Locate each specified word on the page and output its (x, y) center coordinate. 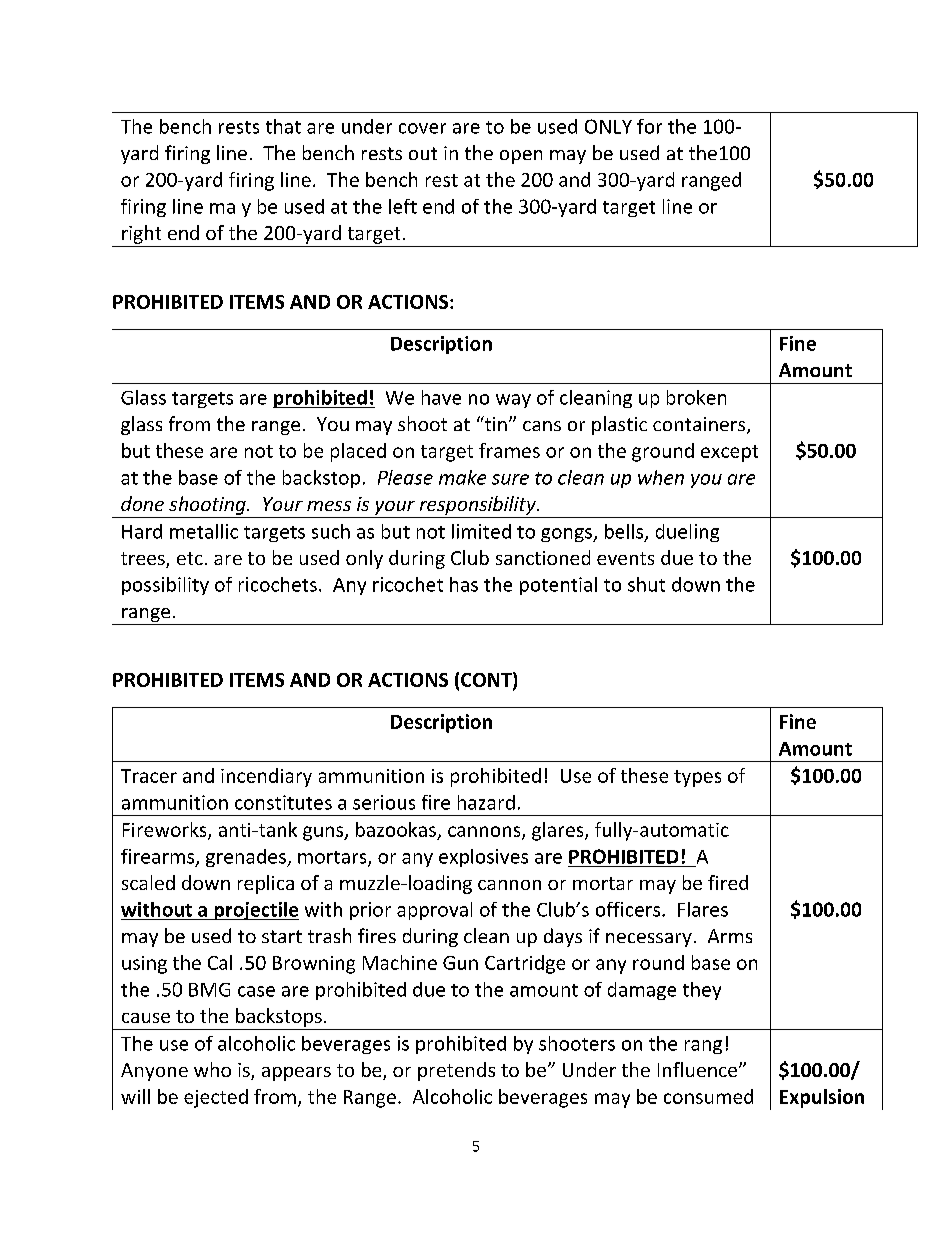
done (142, 503)
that (283, 126)
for (649, 126)
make (462, 477)
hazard (486, 802)
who (212, 1069)
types (697, 778)
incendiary (266, 777)
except (729, 453)
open (521, 157)
